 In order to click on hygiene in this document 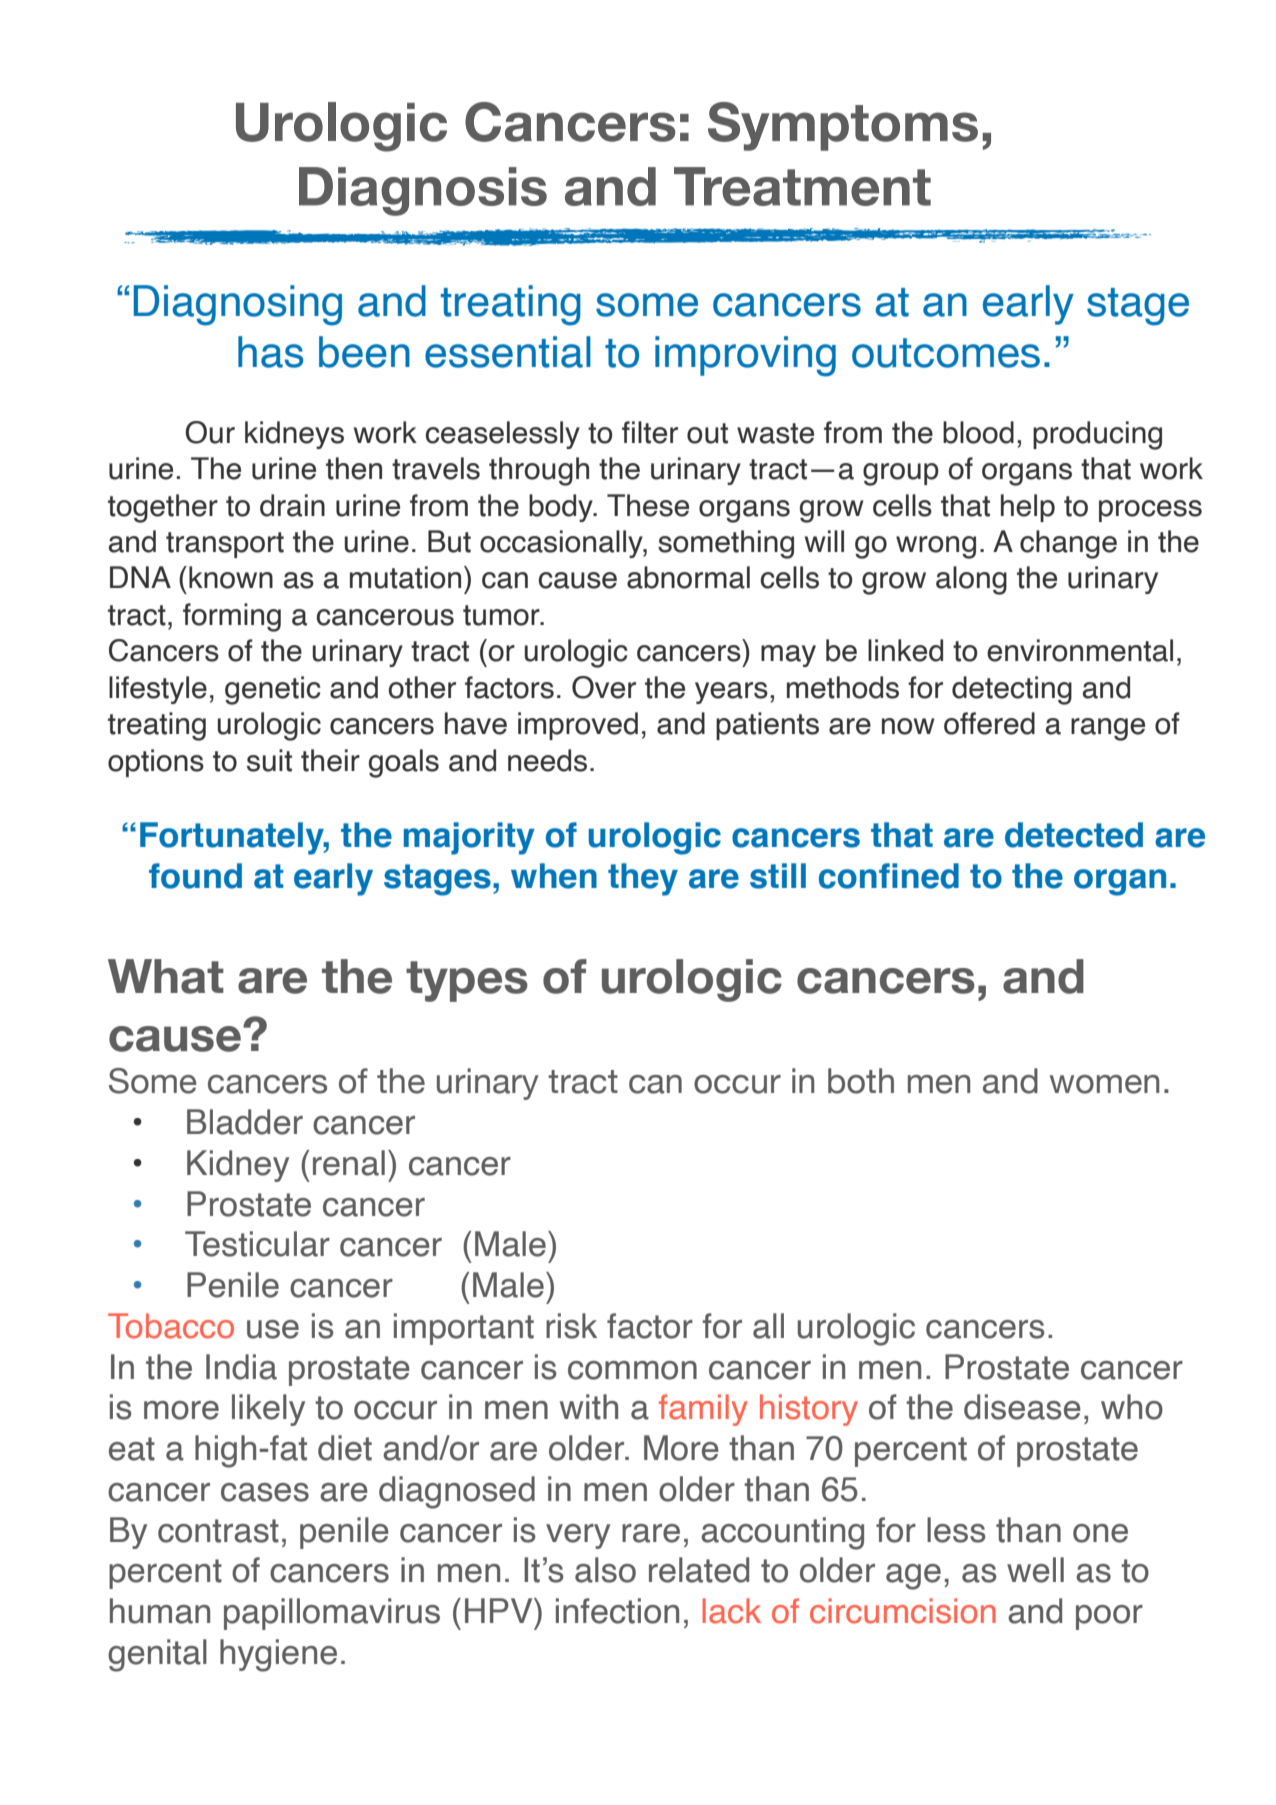, I will do `click(278, 1655)`.
